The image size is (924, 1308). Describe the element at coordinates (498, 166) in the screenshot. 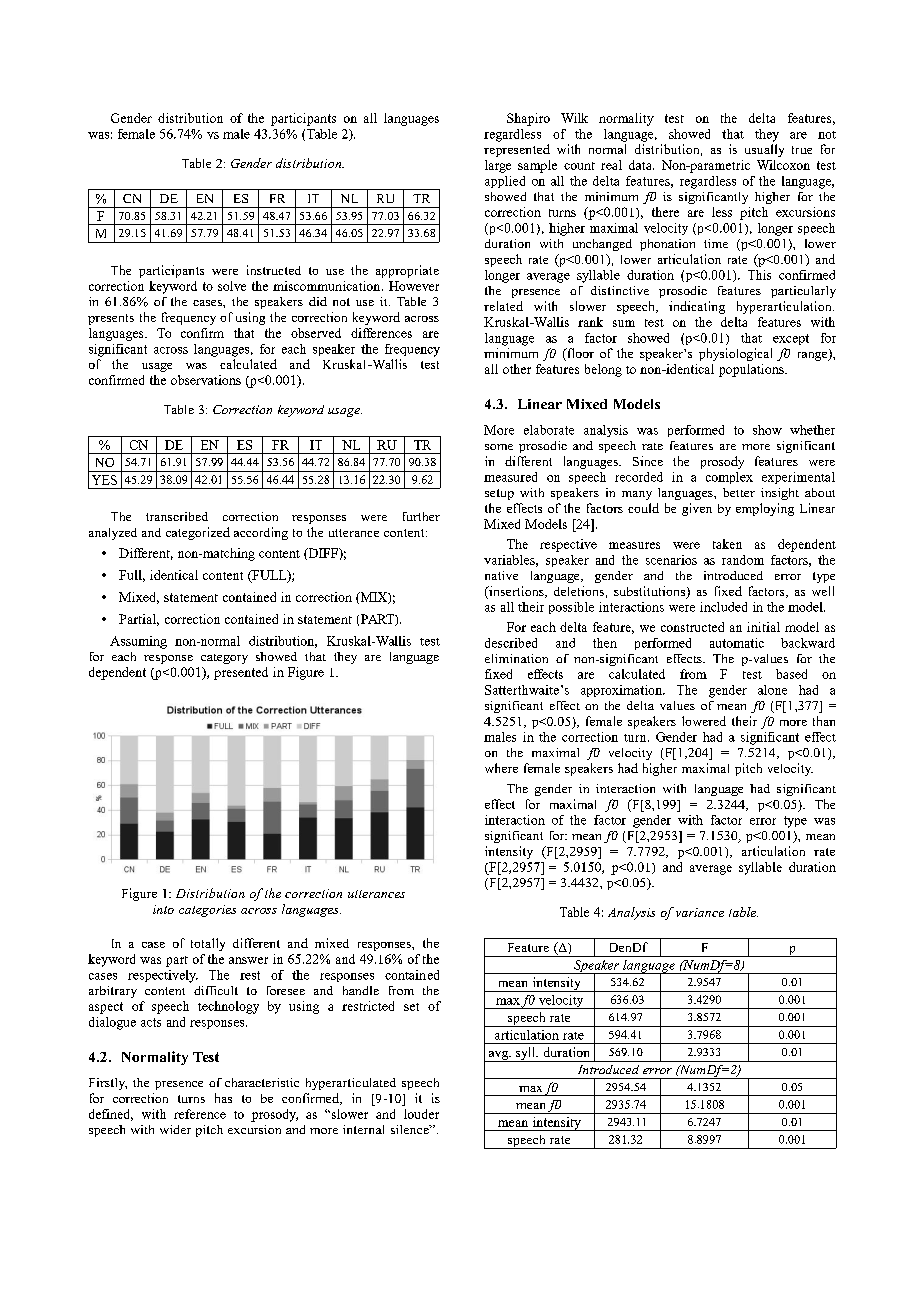

I see `large` at that location.
